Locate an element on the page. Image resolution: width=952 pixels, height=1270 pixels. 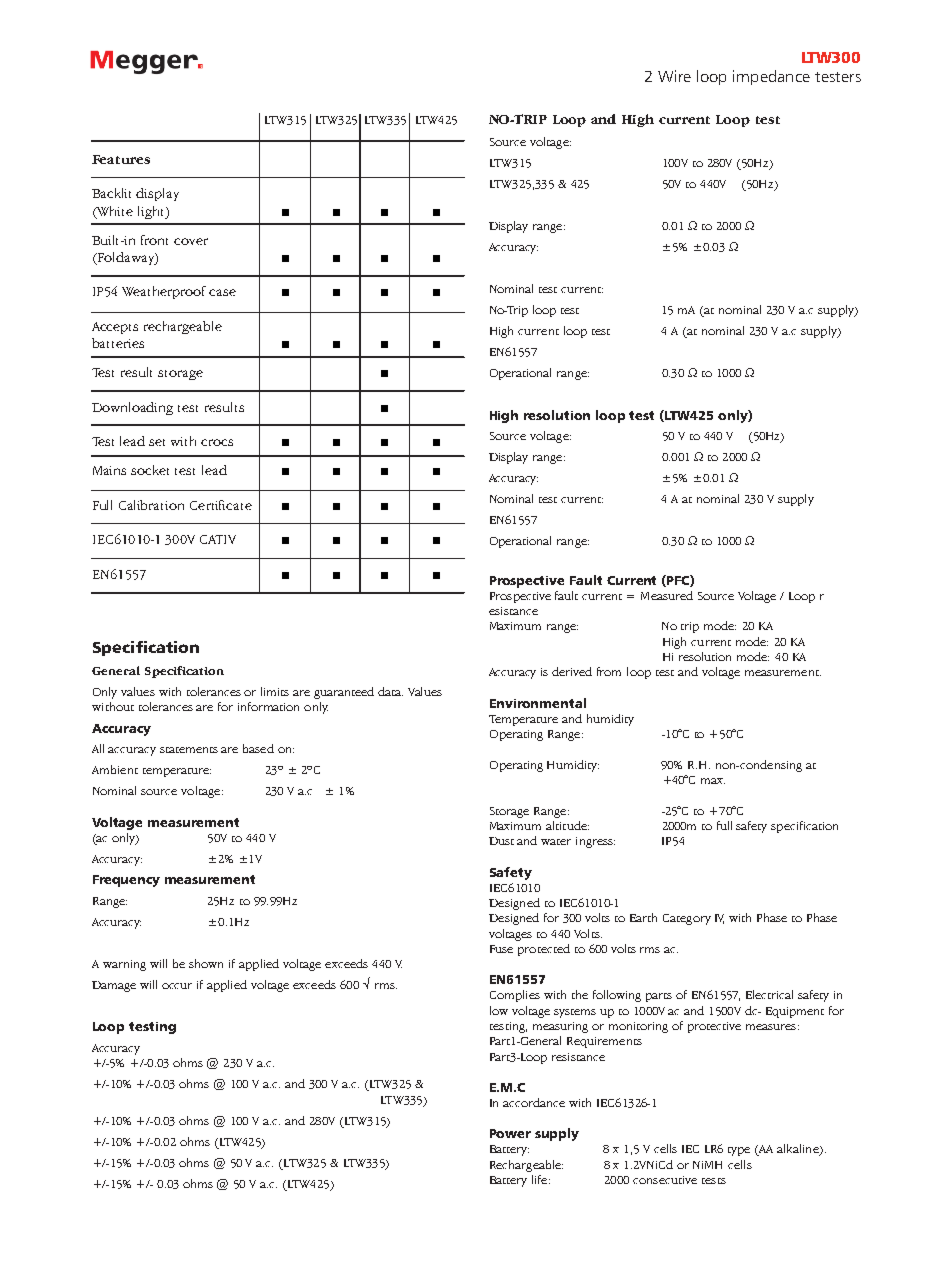
Category is located at coordinates (687, 919).
